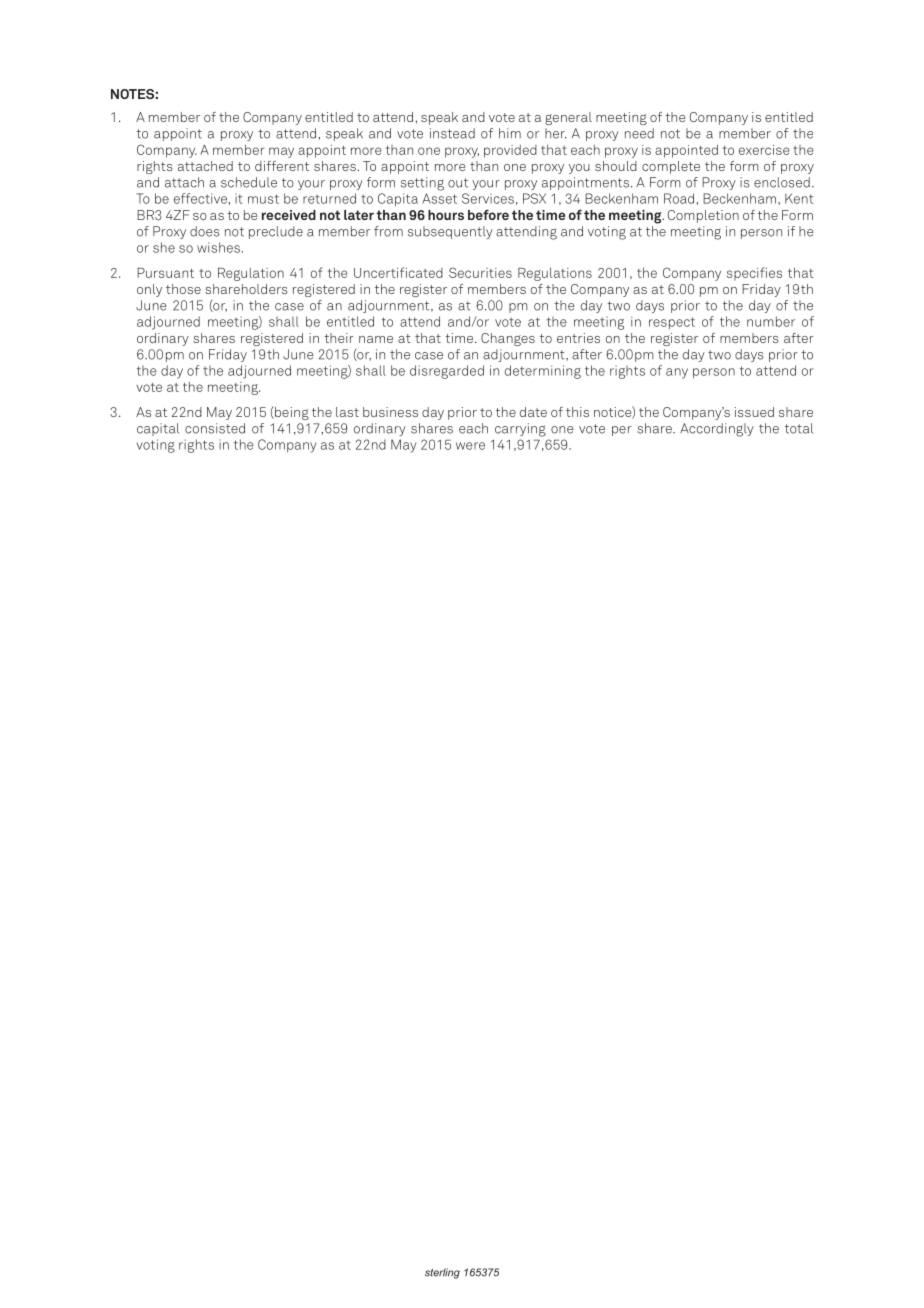 This document has height=1308, width=924. What do you see at coordinates (470, 446) in the document?
I see `were` at bounding box center [470, 446].
